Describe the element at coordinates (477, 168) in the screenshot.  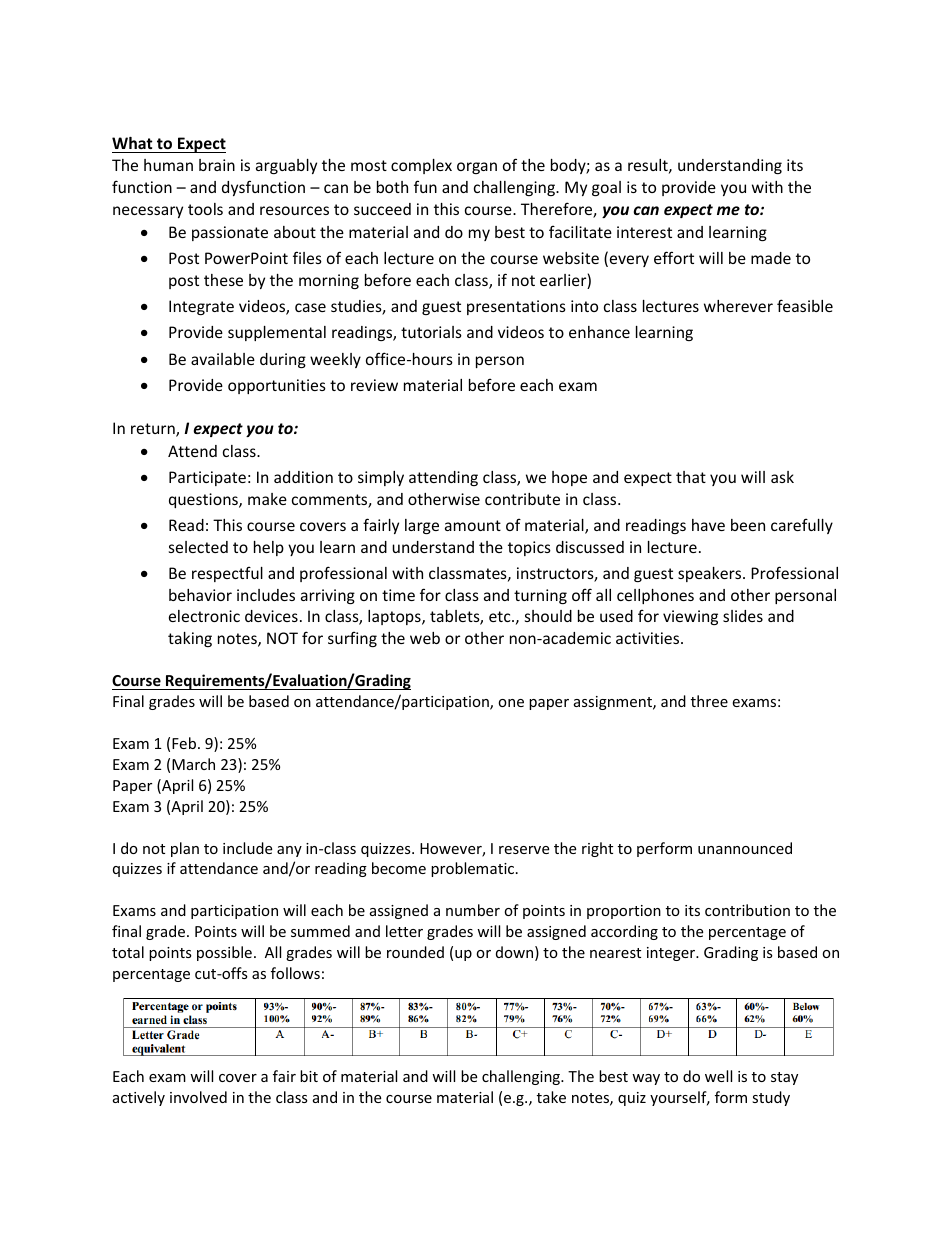
I see `organ` at that location.
